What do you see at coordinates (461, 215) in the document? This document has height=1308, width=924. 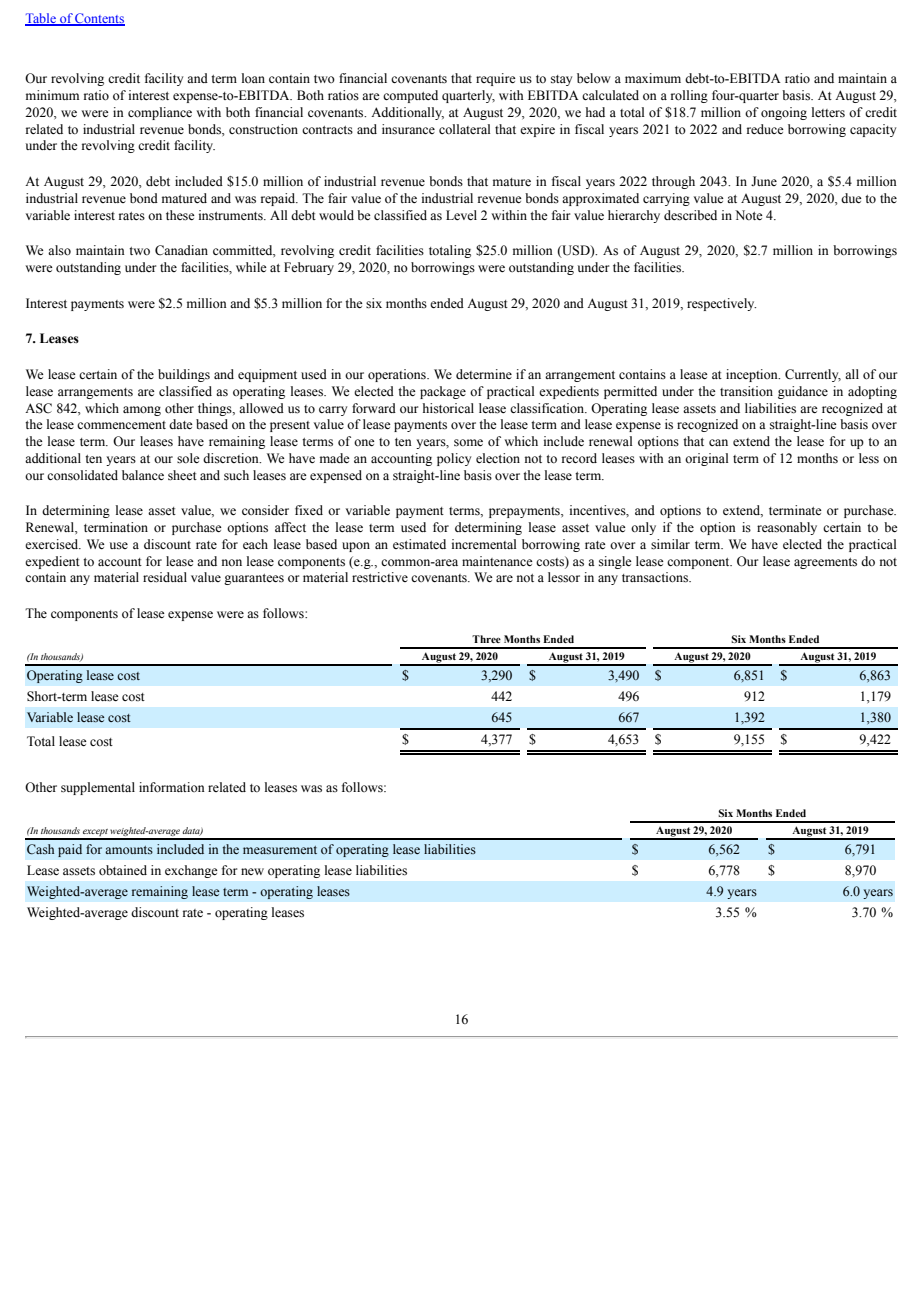 I see `Level` at bounding box center [461, 215].
